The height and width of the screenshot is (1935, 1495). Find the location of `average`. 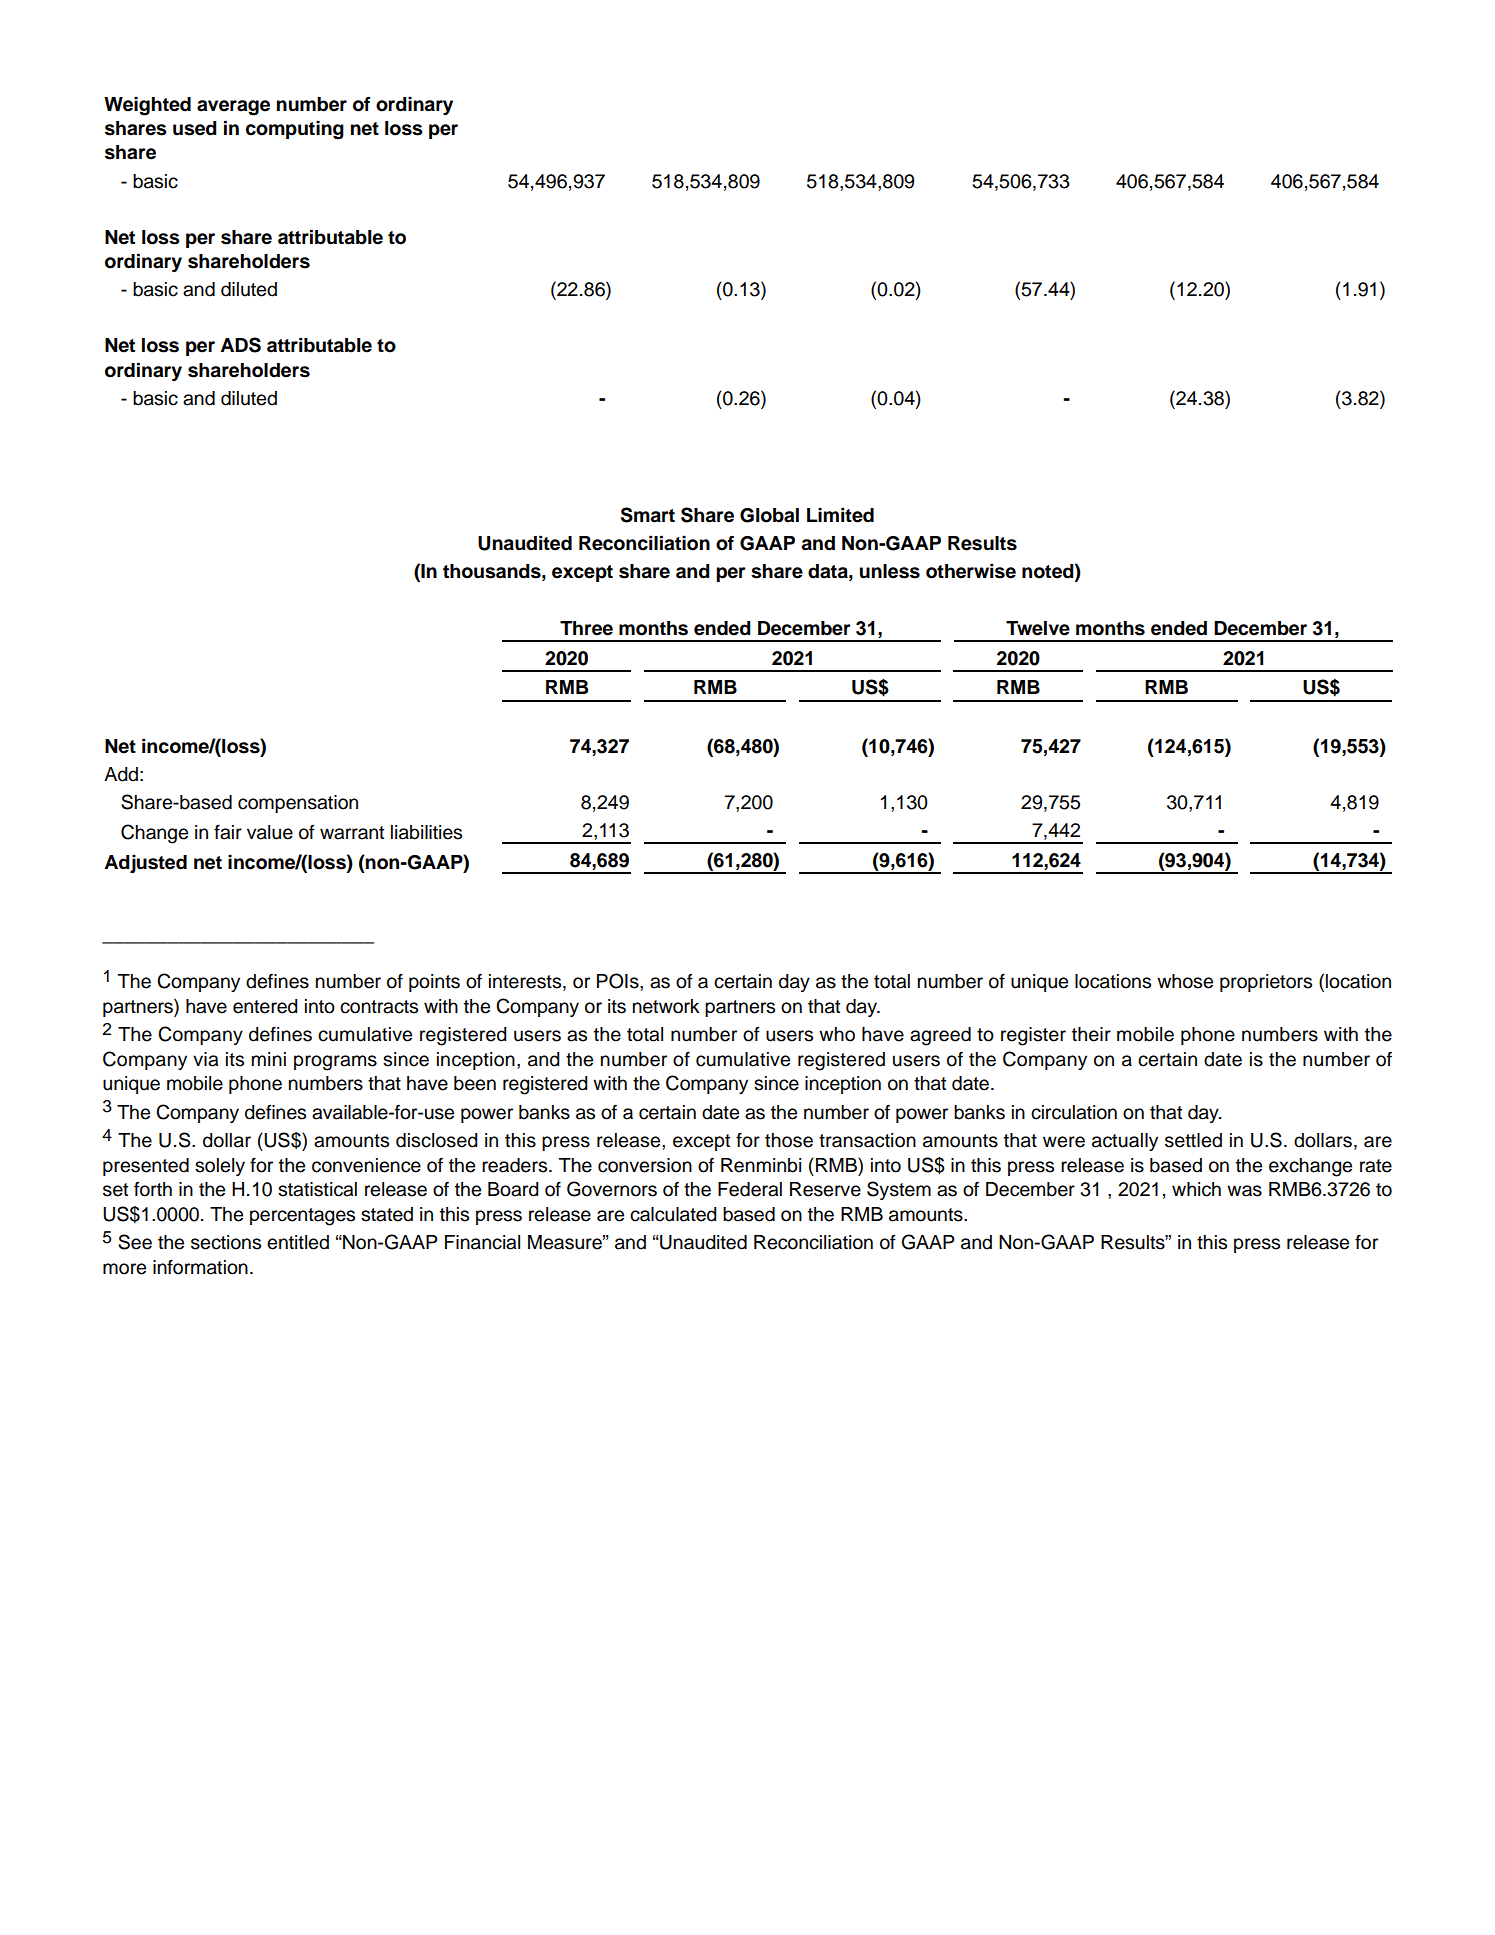

average is located at coordinates (233, 108).
